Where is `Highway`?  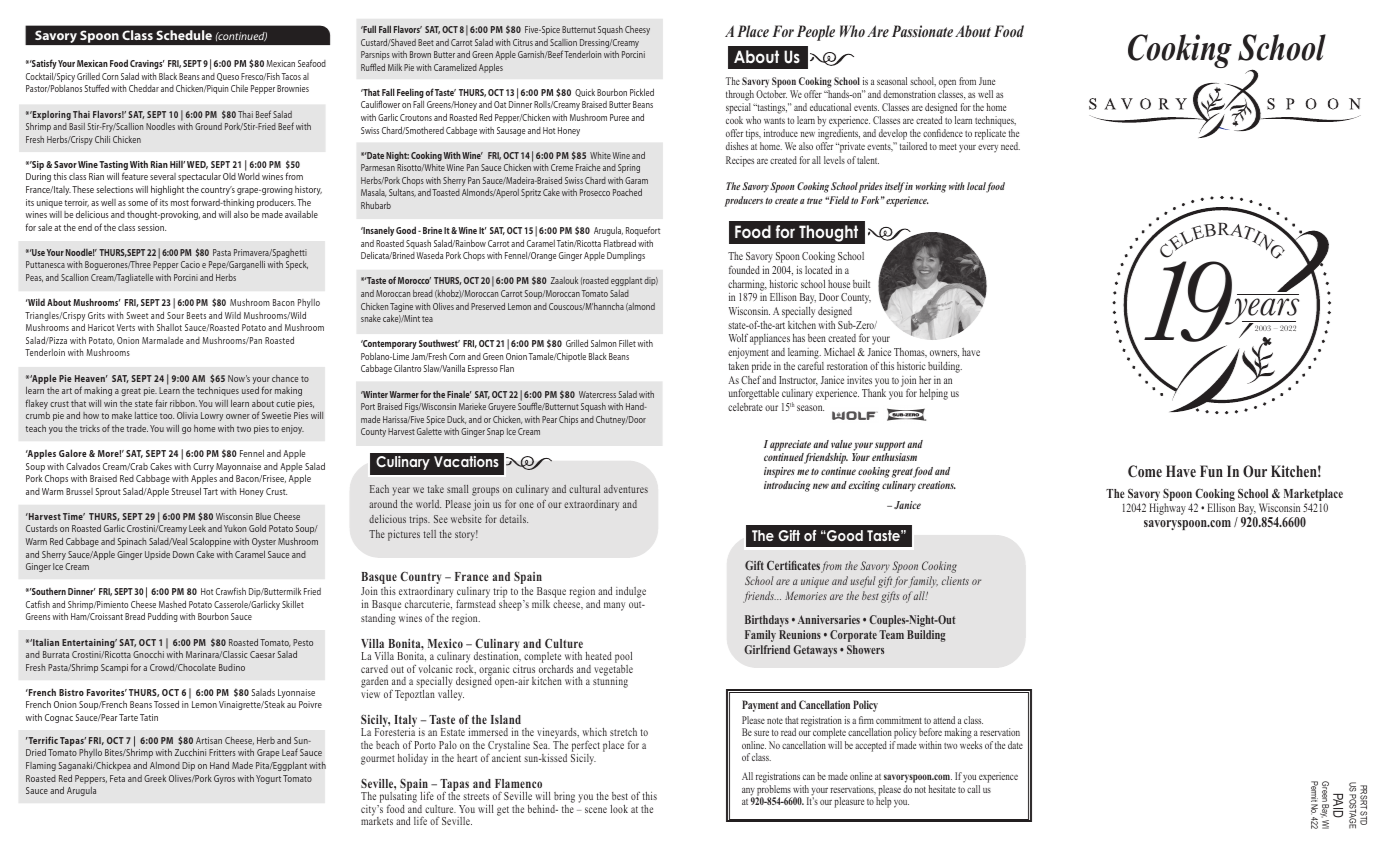
Highway is located at coordinates (1167, 509).
